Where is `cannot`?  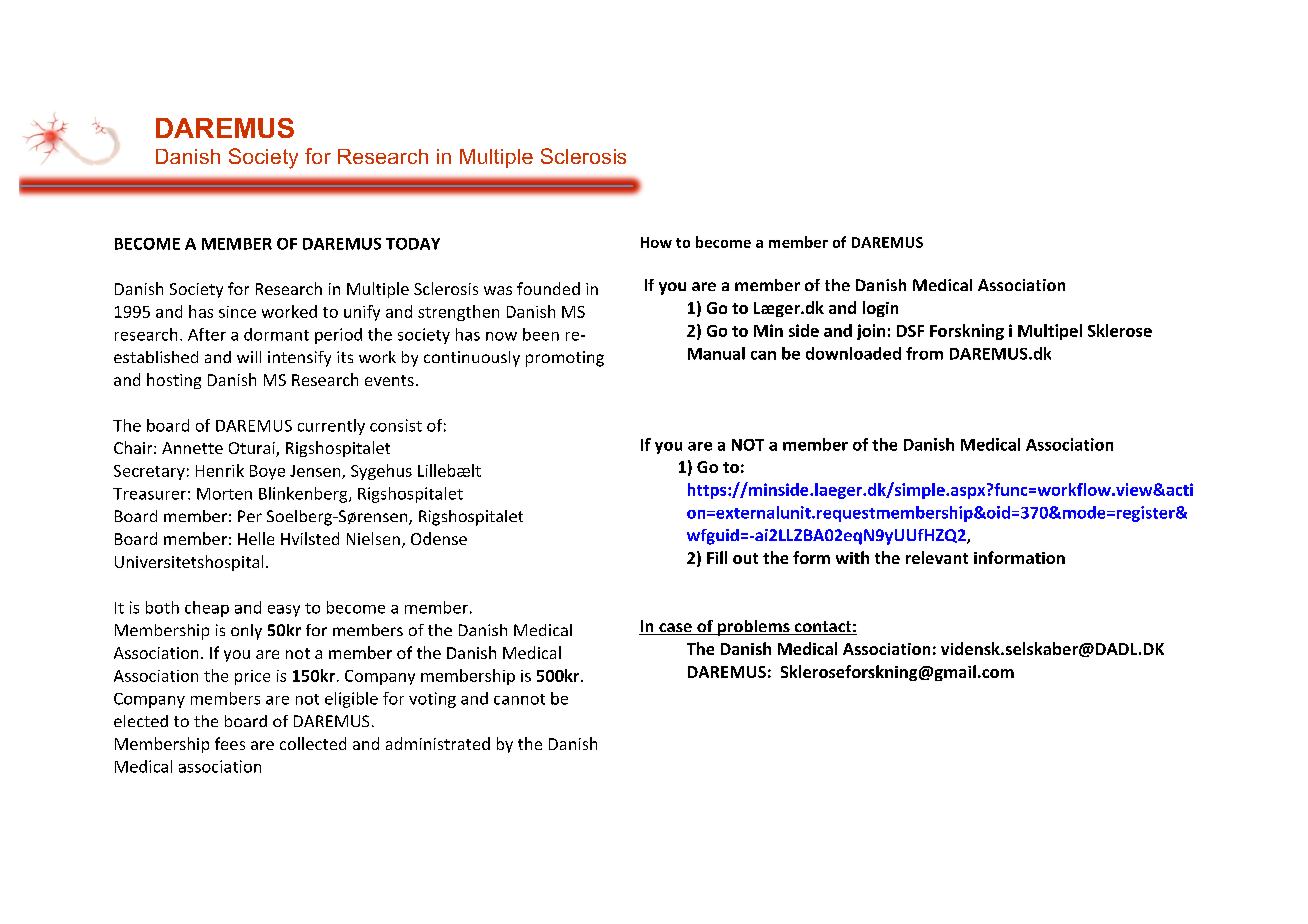
cannot is located at coordinates (519, 699).
